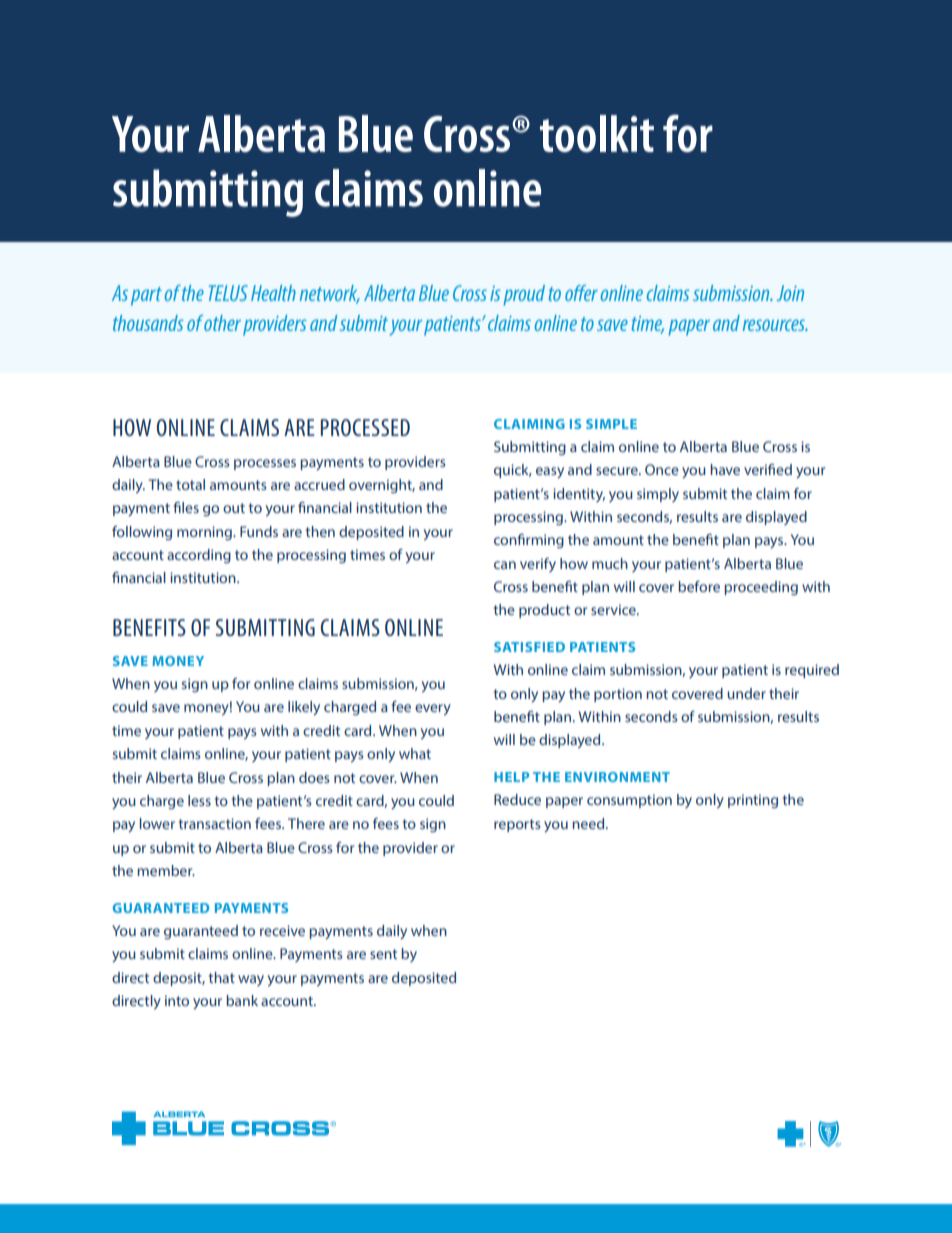  What do you see at coordinates (222, 323) in the screenshot?
I see `other` at bounding box center [222, 323].
